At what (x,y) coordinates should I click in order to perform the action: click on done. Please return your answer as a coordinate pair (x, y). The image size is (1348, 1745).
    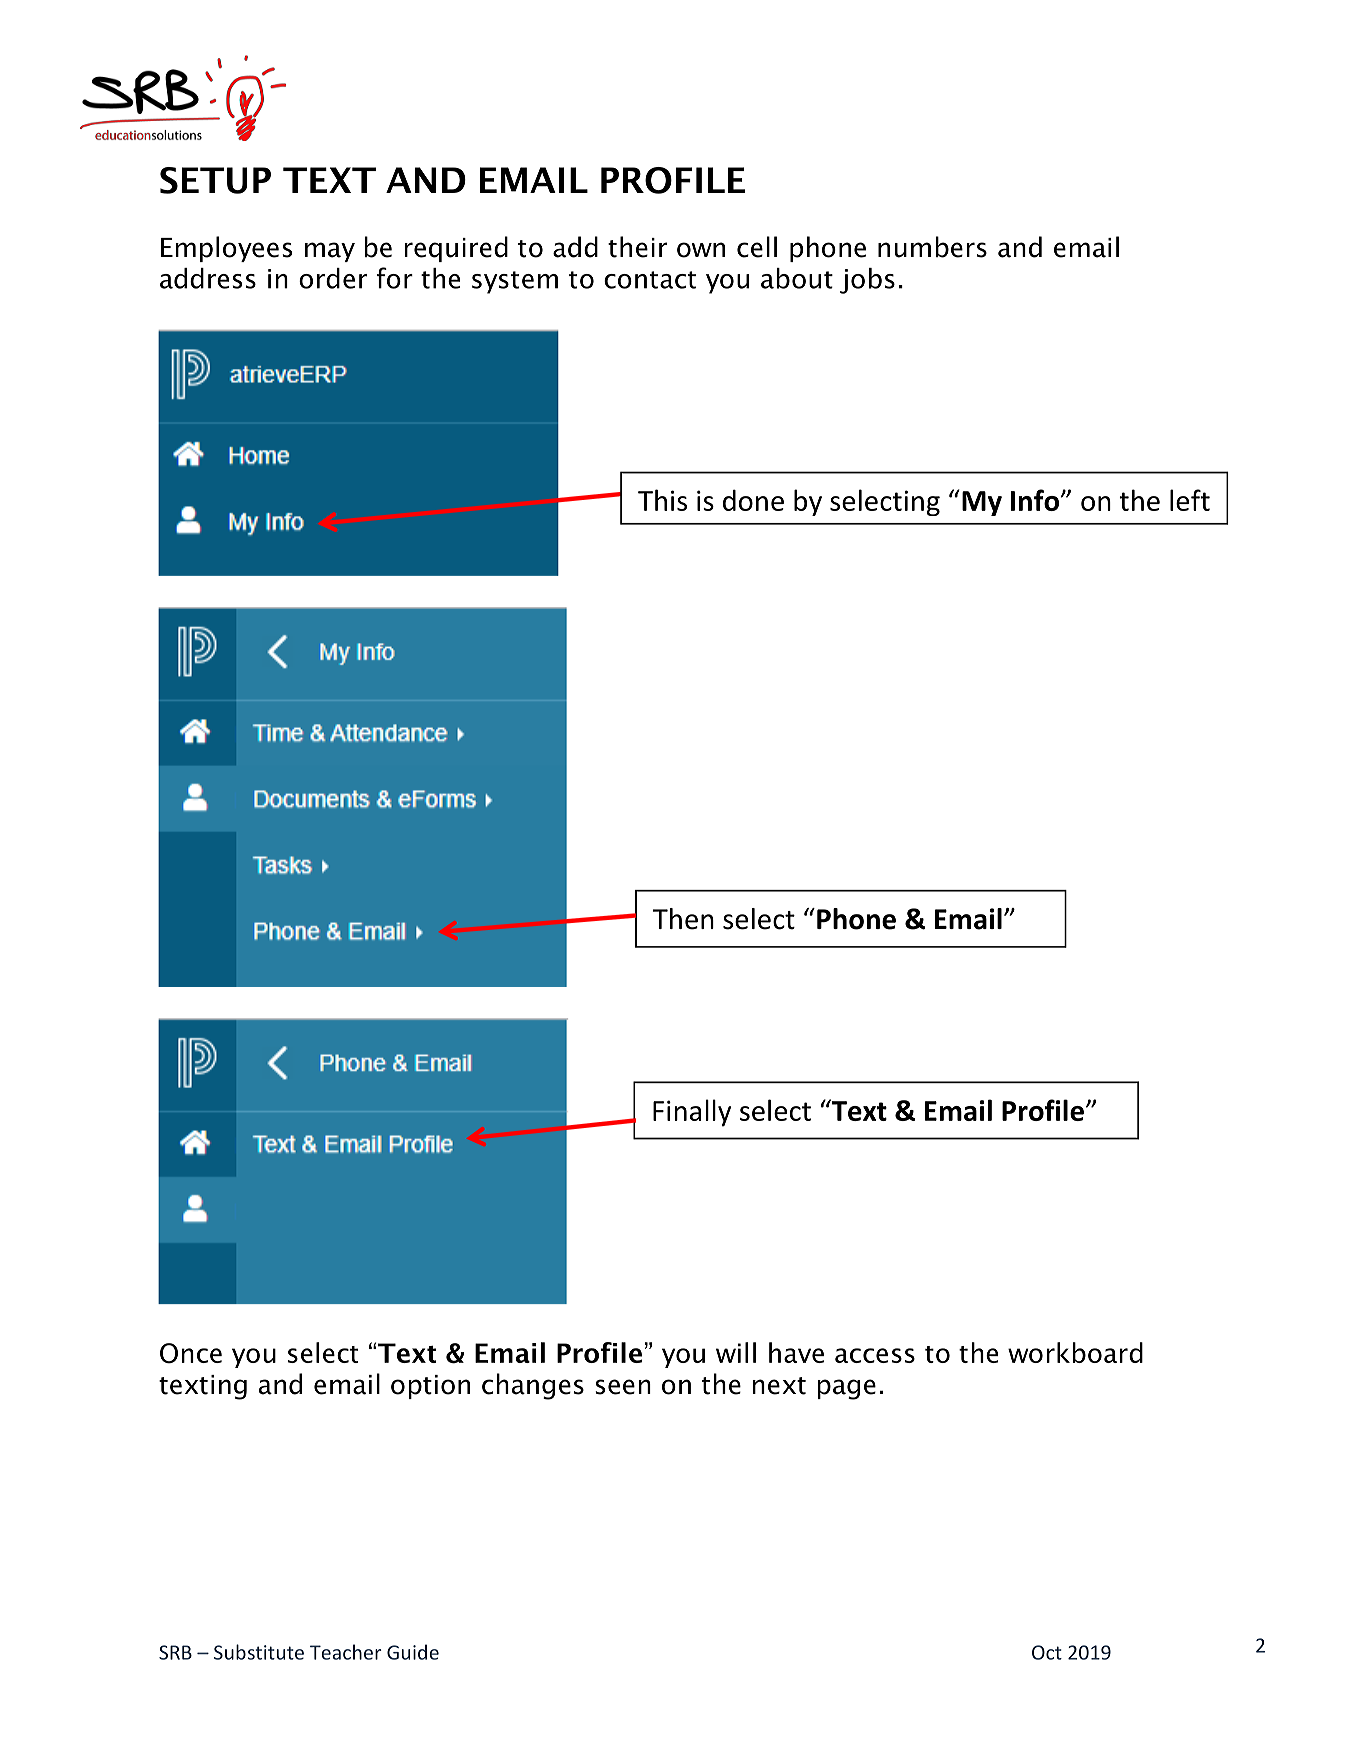
    Looking at the image, I should click on (753, 500).
